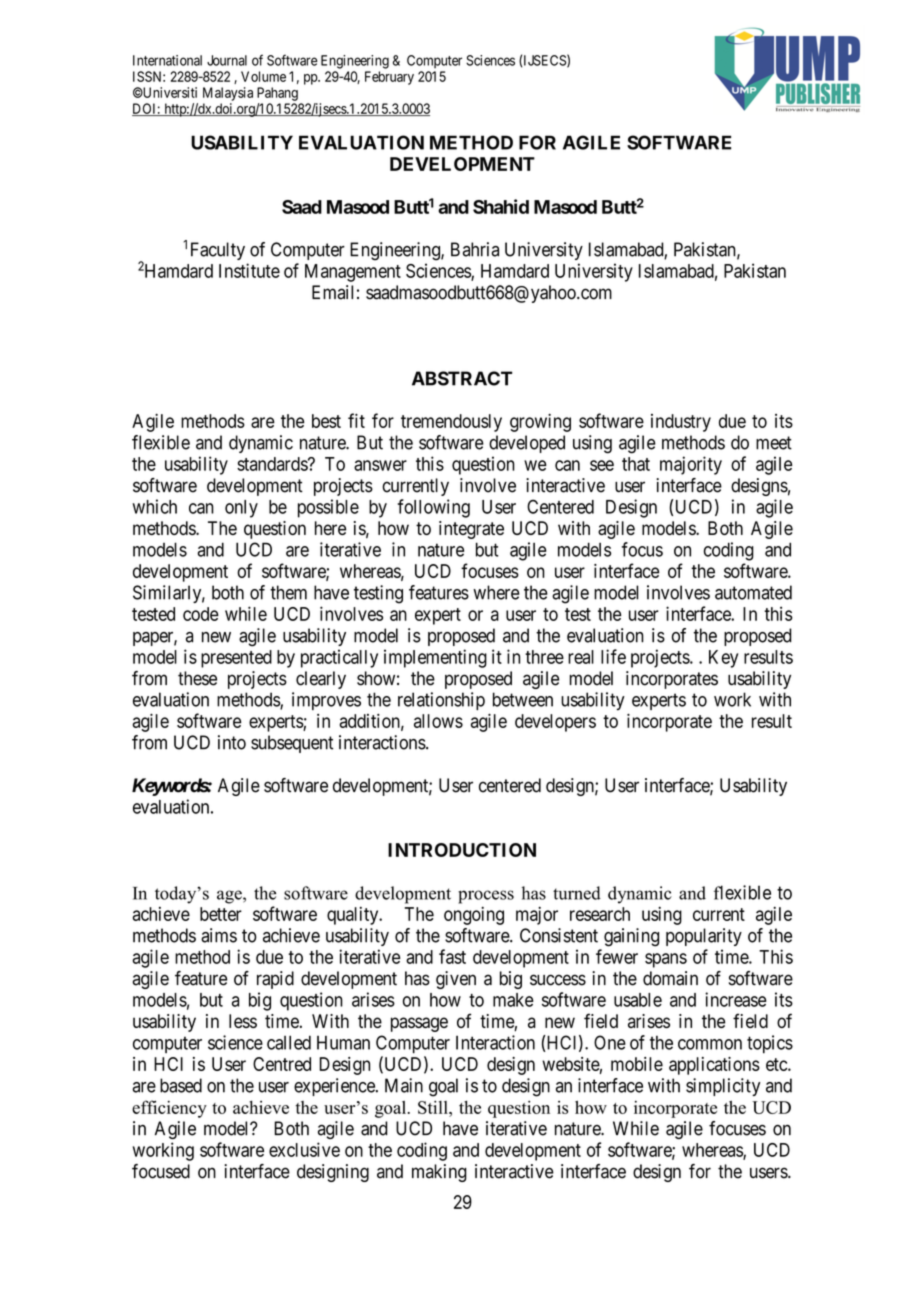 This screenshot has height=1308, width=924. I want to click on code, so click(201, 614).
